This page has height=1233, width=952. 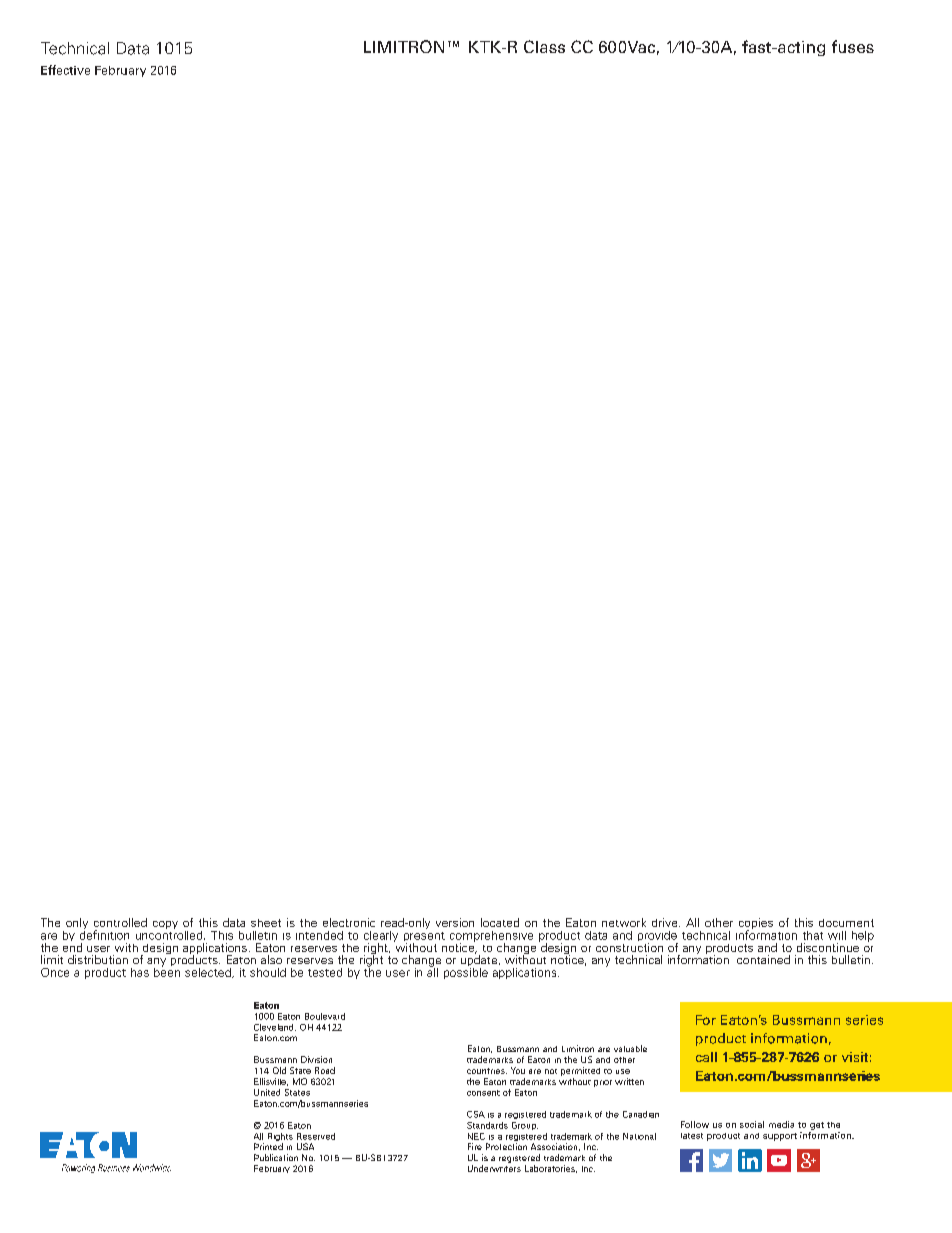 What do you see at coordinates (491, 937) in the page?
I see `comprehensive` at bounding box center [491, 937].
